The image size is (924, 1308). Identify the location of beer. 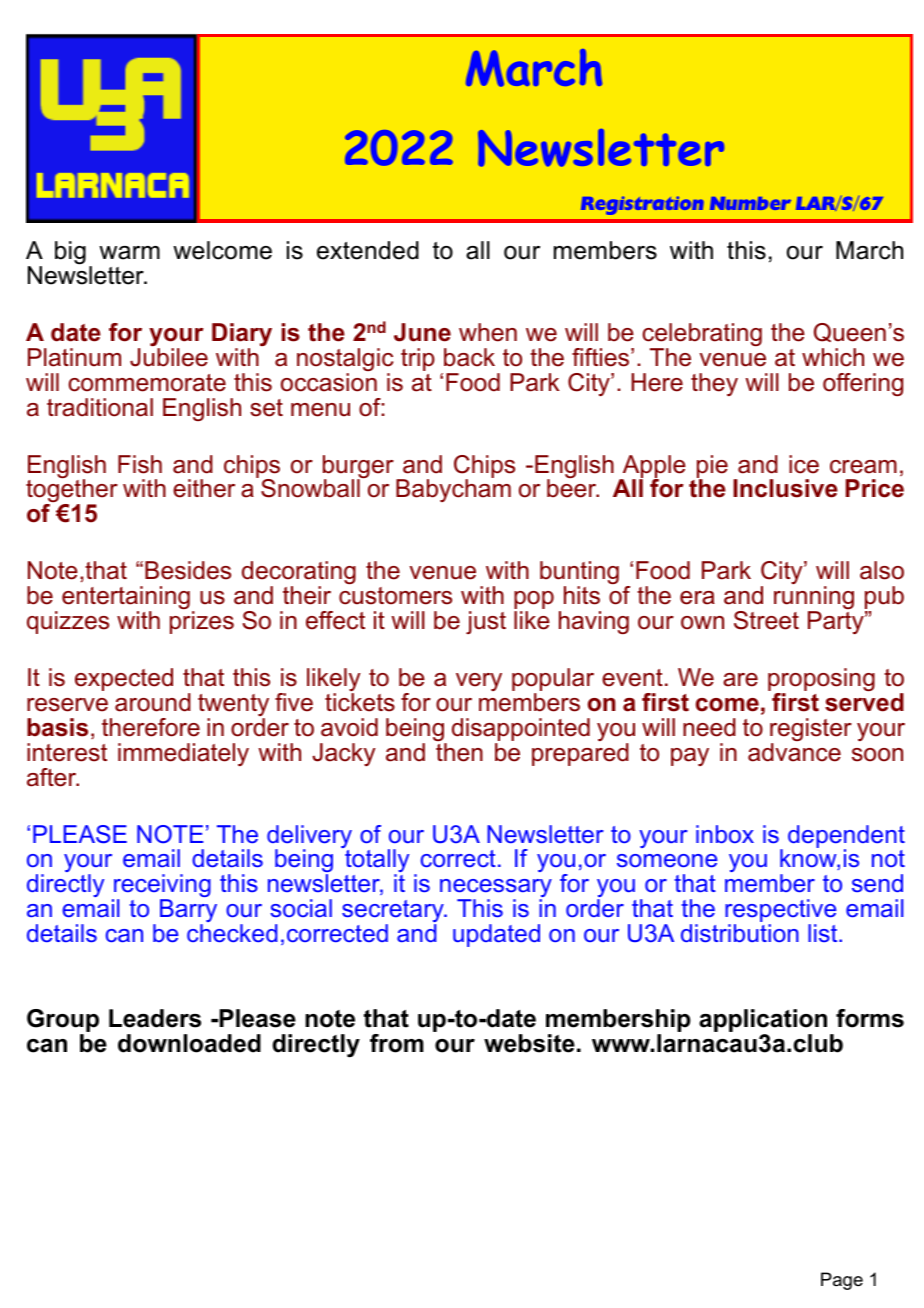
(573, 487).
